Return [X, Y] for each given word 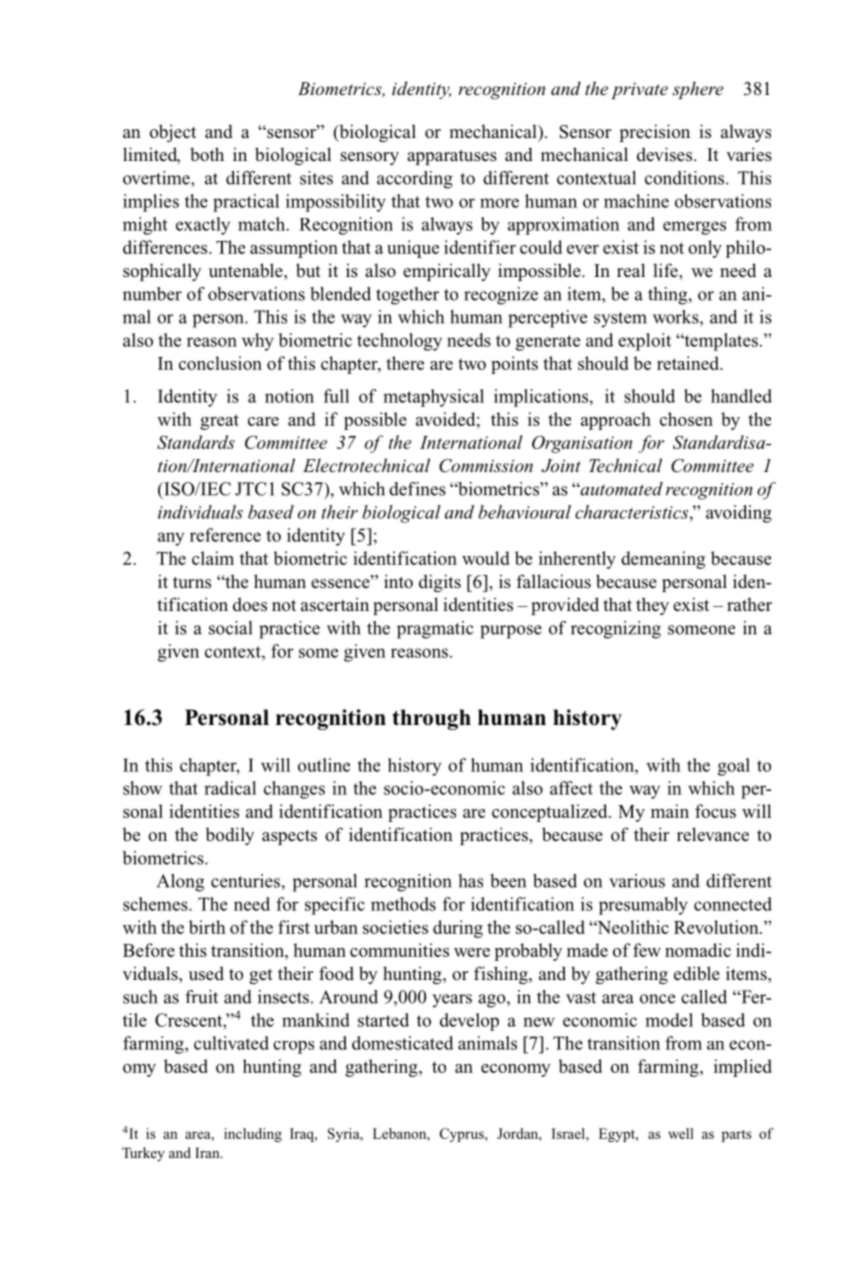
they [652, 606]
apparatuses [452, 157]
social [230, 628]
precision [654, 133]
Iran [208, 1152]
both [207, 154]
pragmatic [435, 630]
